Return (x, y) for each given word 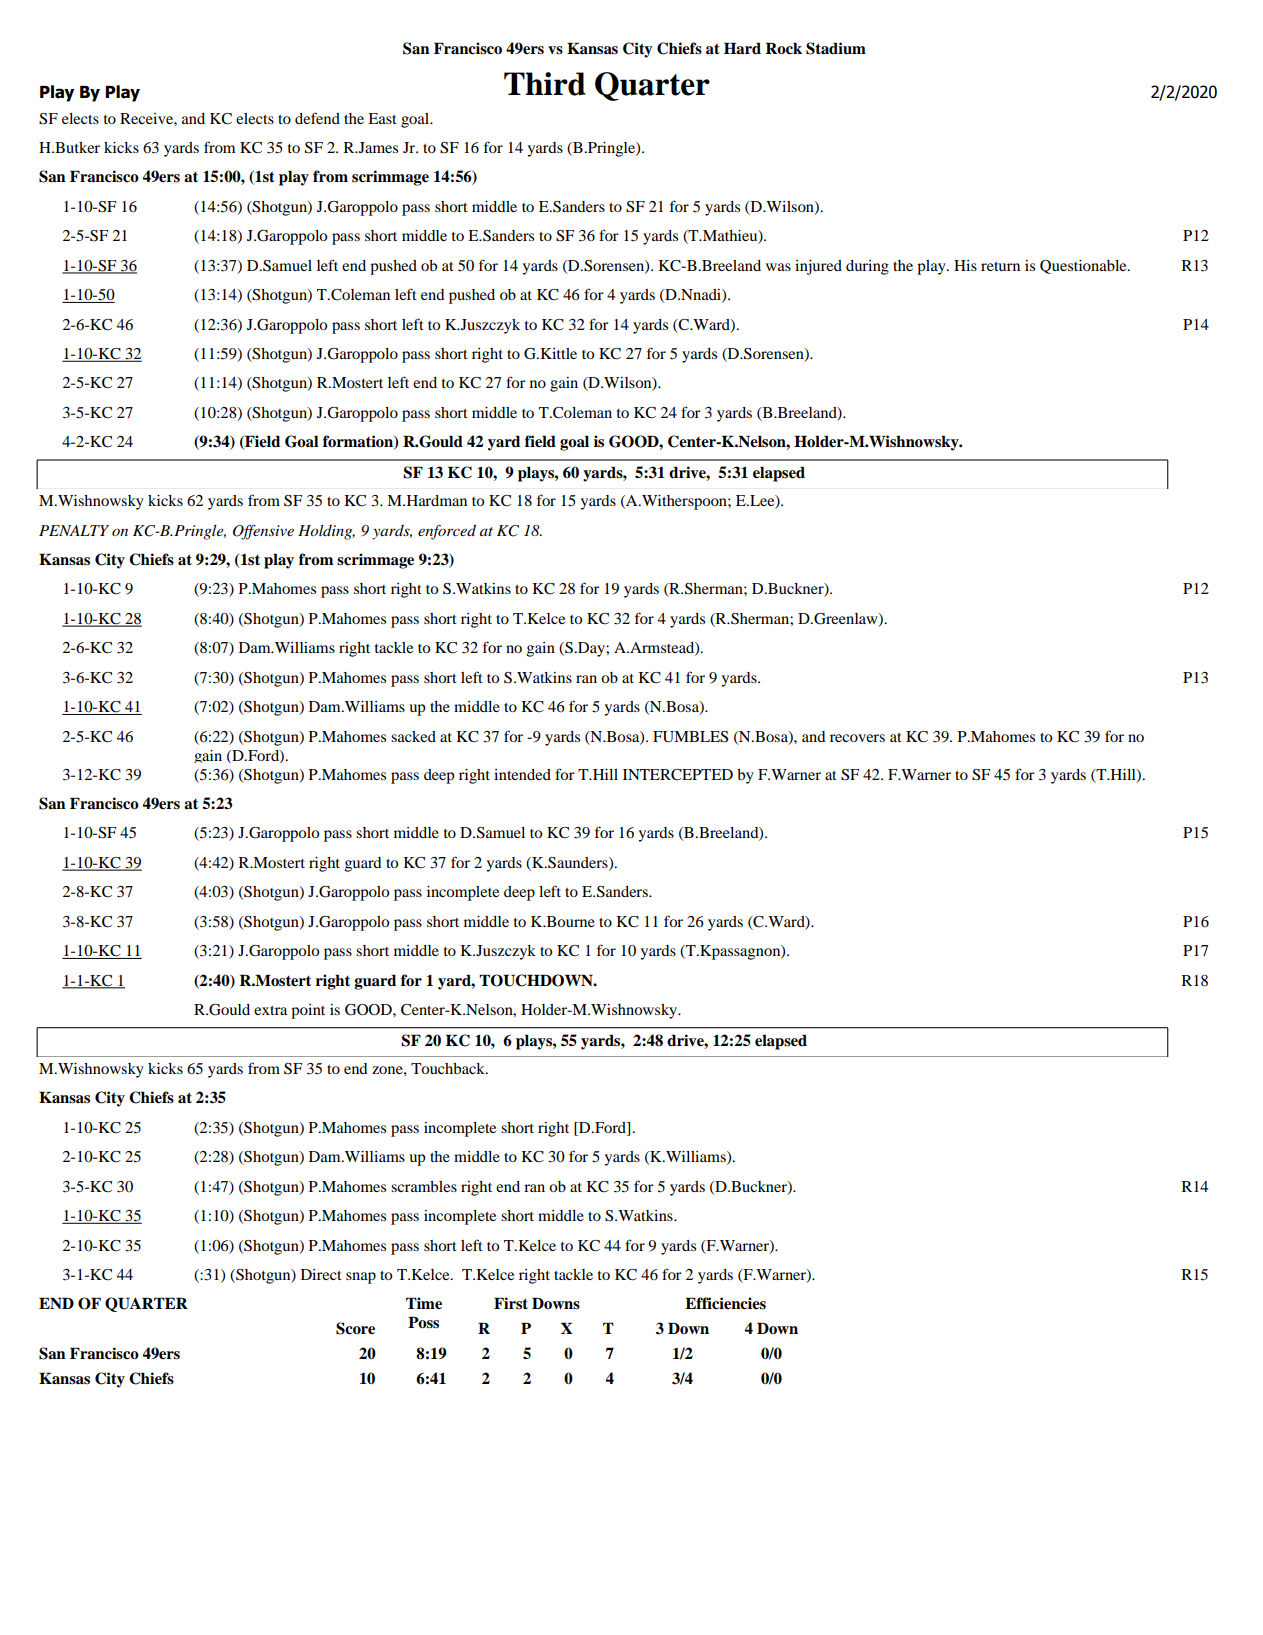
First (511, 1303)
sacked (413, 736)
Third (545, 84)
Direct (321, 1274)
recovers (857, 738)
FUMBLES (690, 737)
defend (317, 118)
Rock (783, 48)
